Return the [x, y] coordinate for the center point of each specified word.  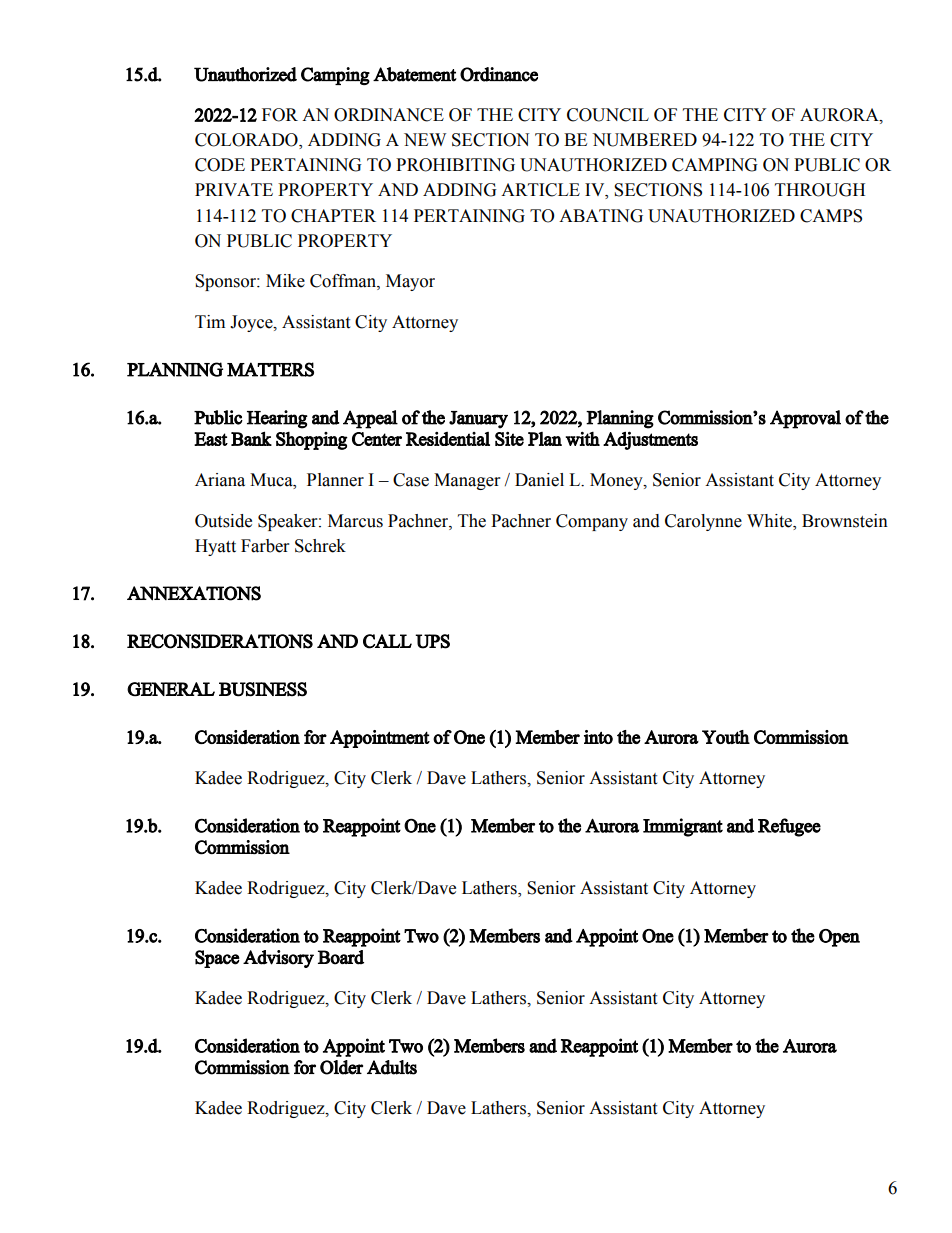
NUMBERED [644, 140]
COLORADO [247, 141]
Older [341, 1067]
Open [839, 938]
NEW [425, 139]
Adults [392, 1067]
